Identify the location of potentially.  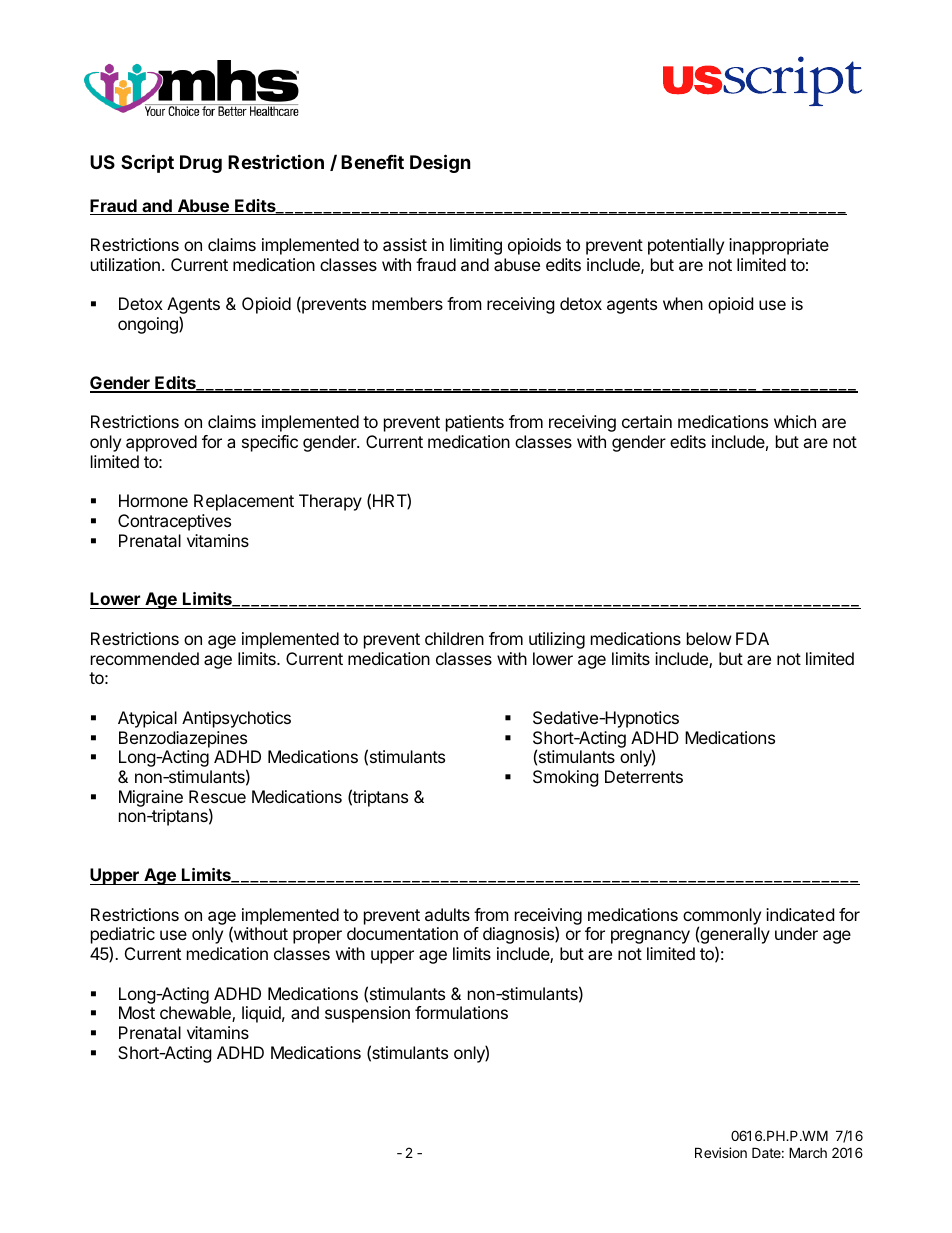
(686, 246).
